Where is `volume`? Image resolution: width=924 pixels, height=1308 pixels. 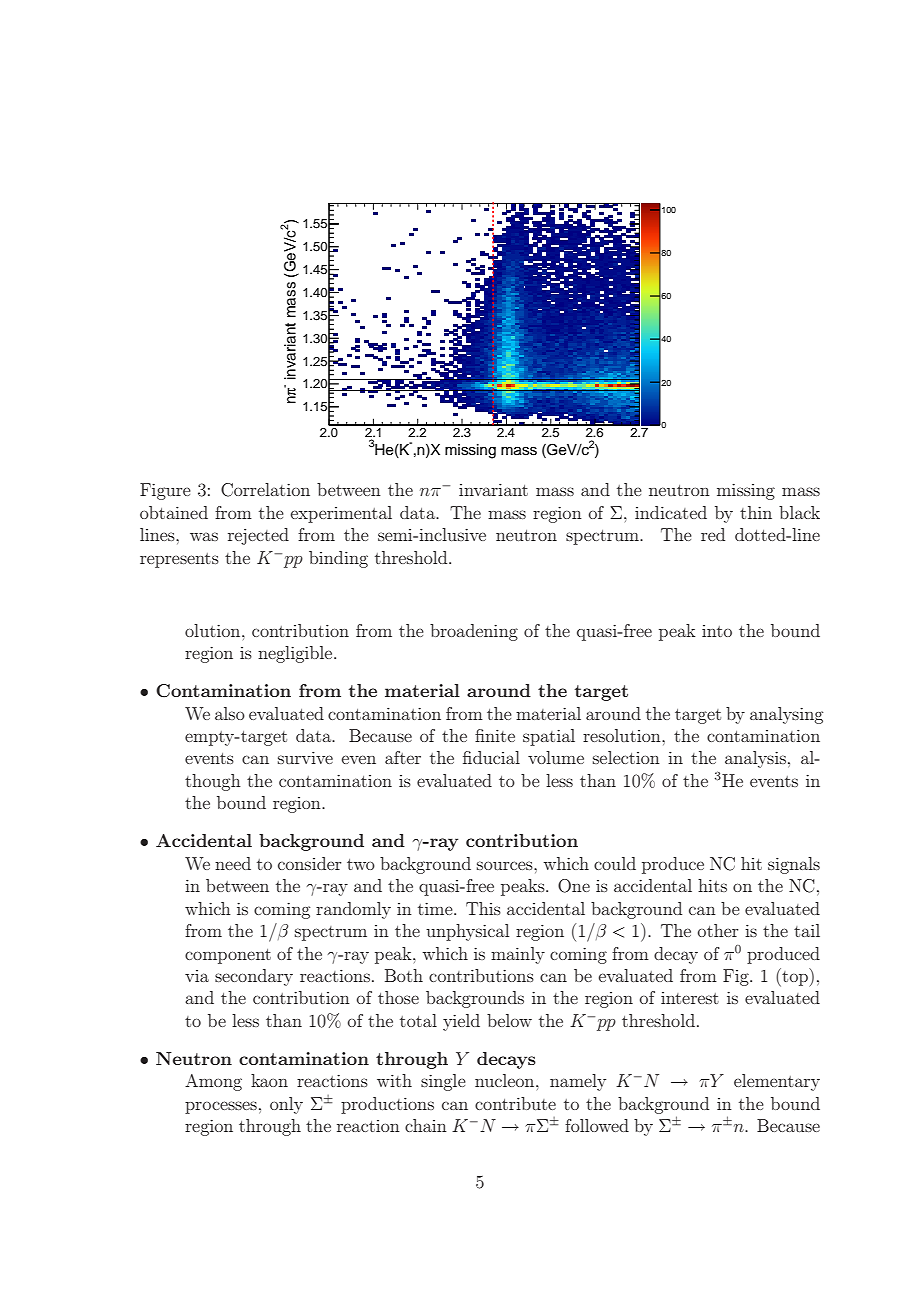
volume is located at coordinates (556, 757).
